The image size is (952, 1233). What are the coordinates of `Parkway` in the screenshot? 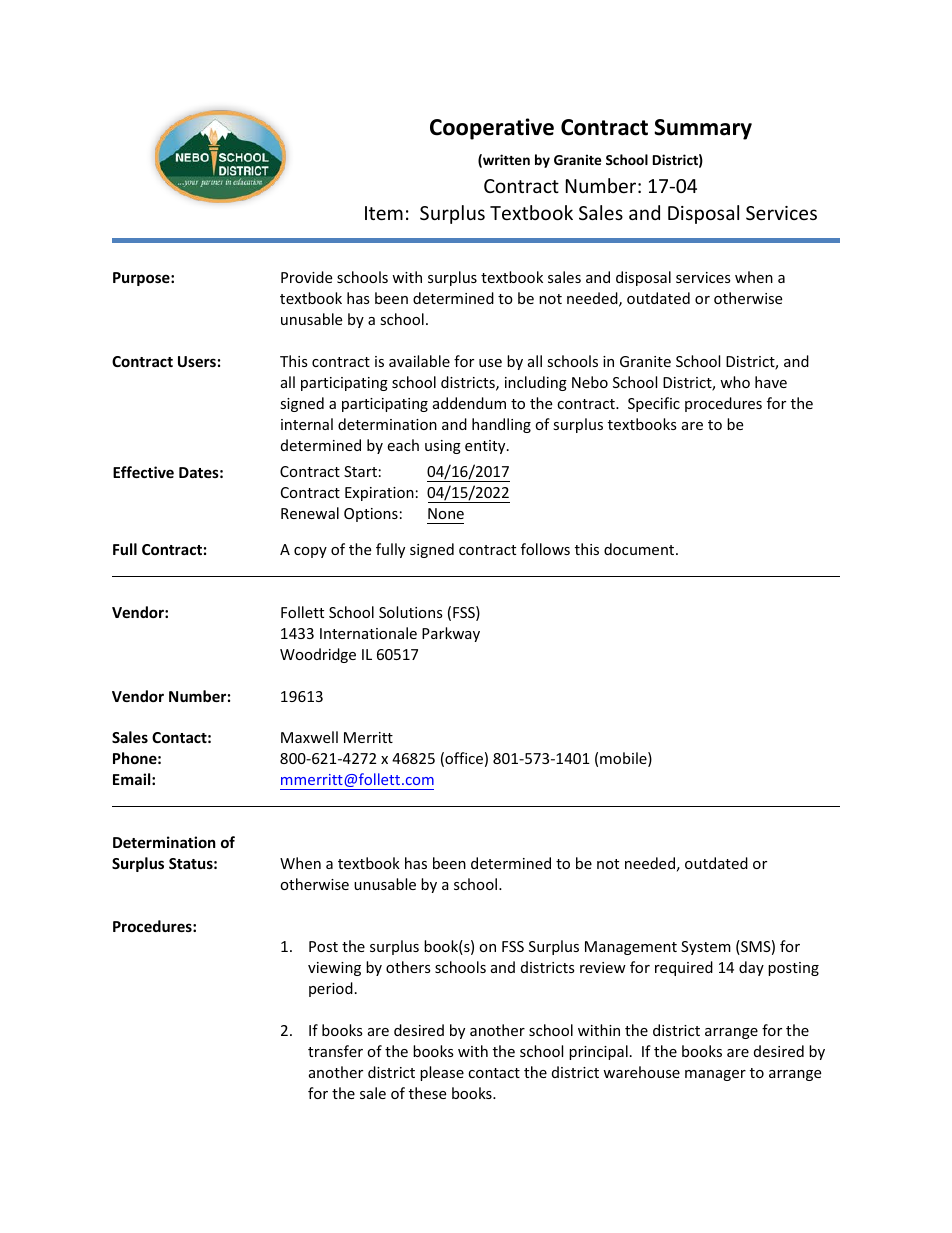 It's located at (451, 634).
